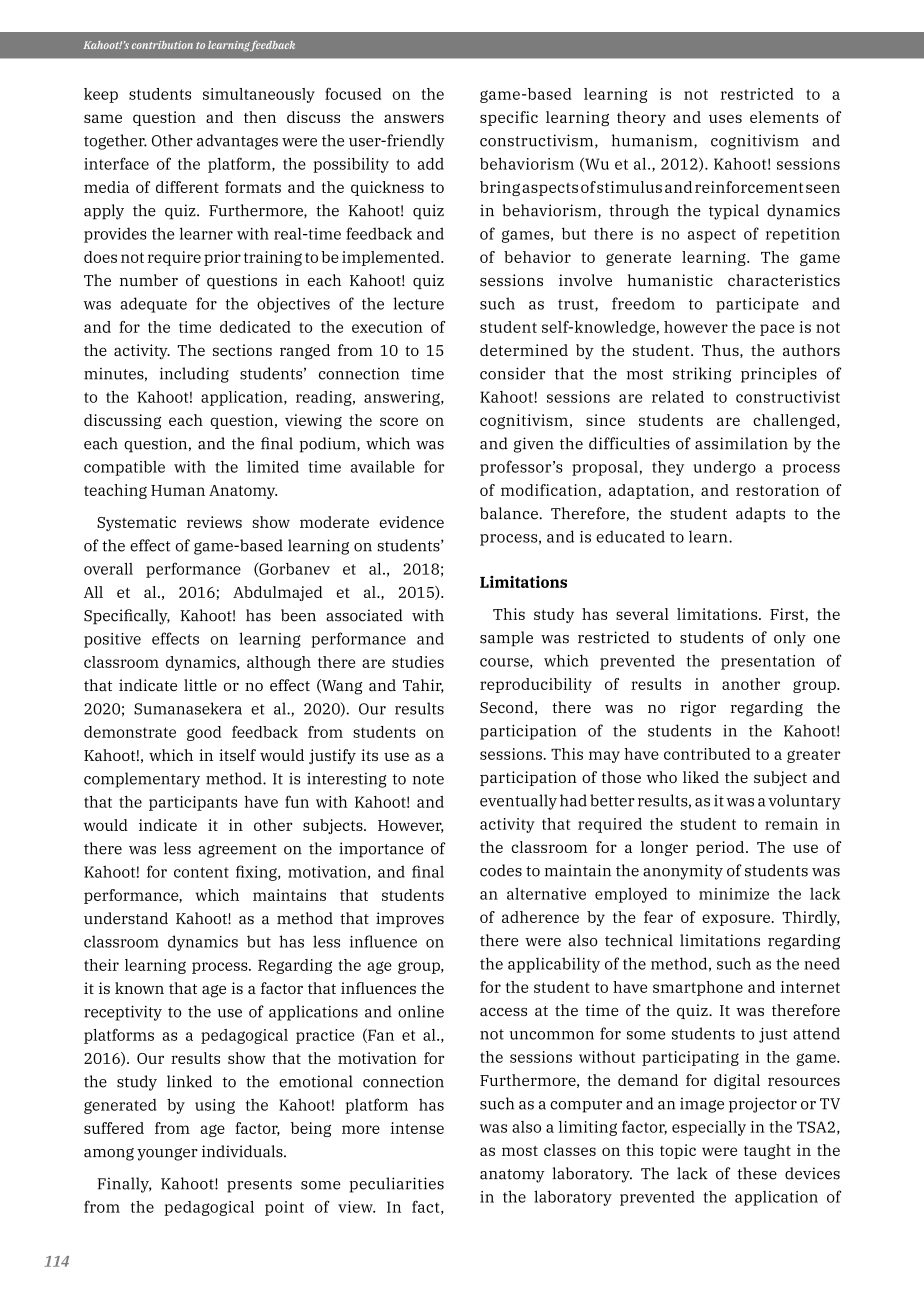  I want to click on sample, so click(506, 639).
